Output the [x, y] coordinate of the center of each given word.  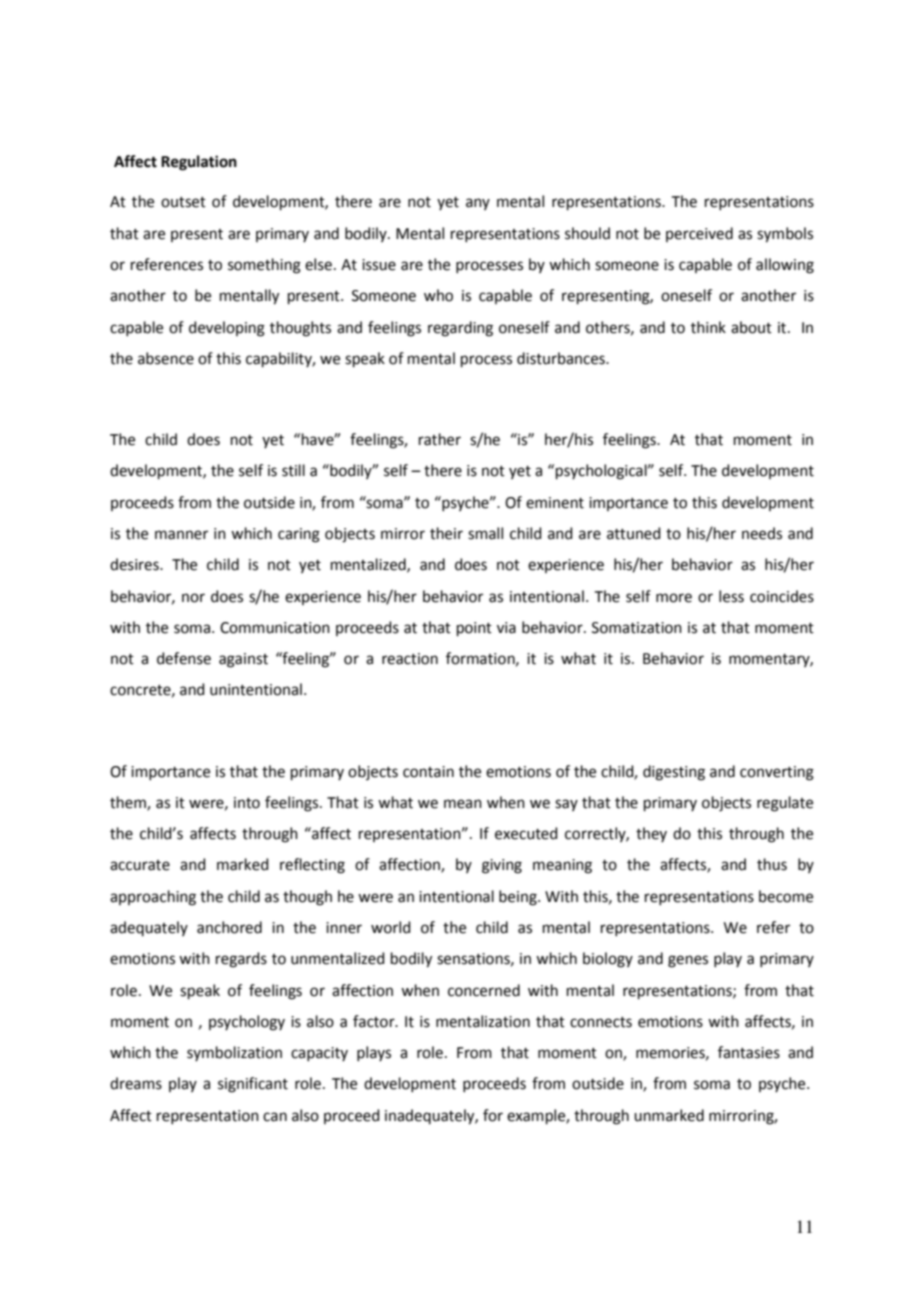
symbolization [234, 1053]
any [478, 204]
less [731, 596]
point [474, 629]
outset [183, 202]
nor [193, 598]
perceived [699, 234]
